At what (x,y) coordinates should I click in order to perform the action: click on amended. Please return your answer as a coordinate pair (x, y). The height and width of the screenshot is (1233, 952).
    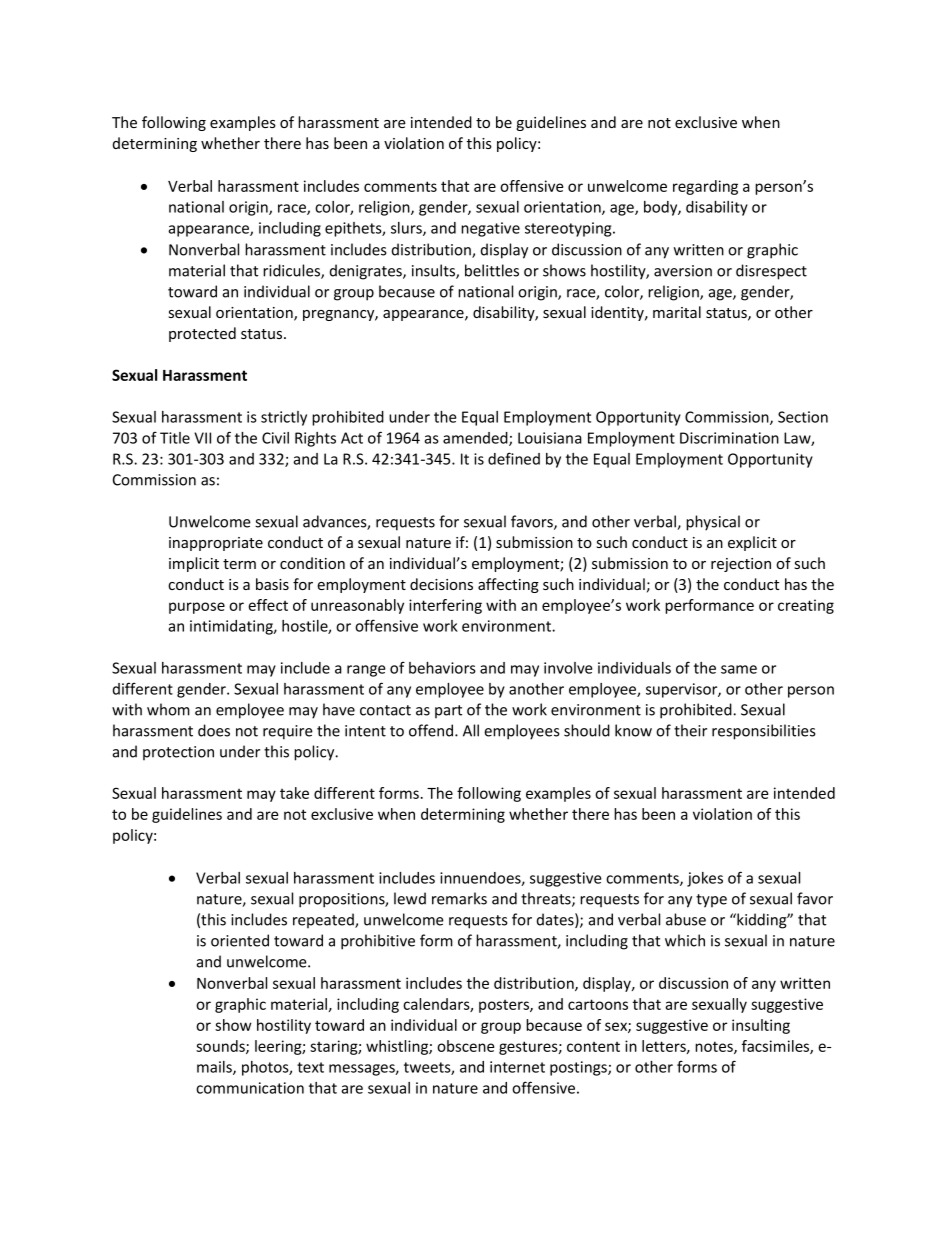
    Looking at the image, I should click on (476, 439).
